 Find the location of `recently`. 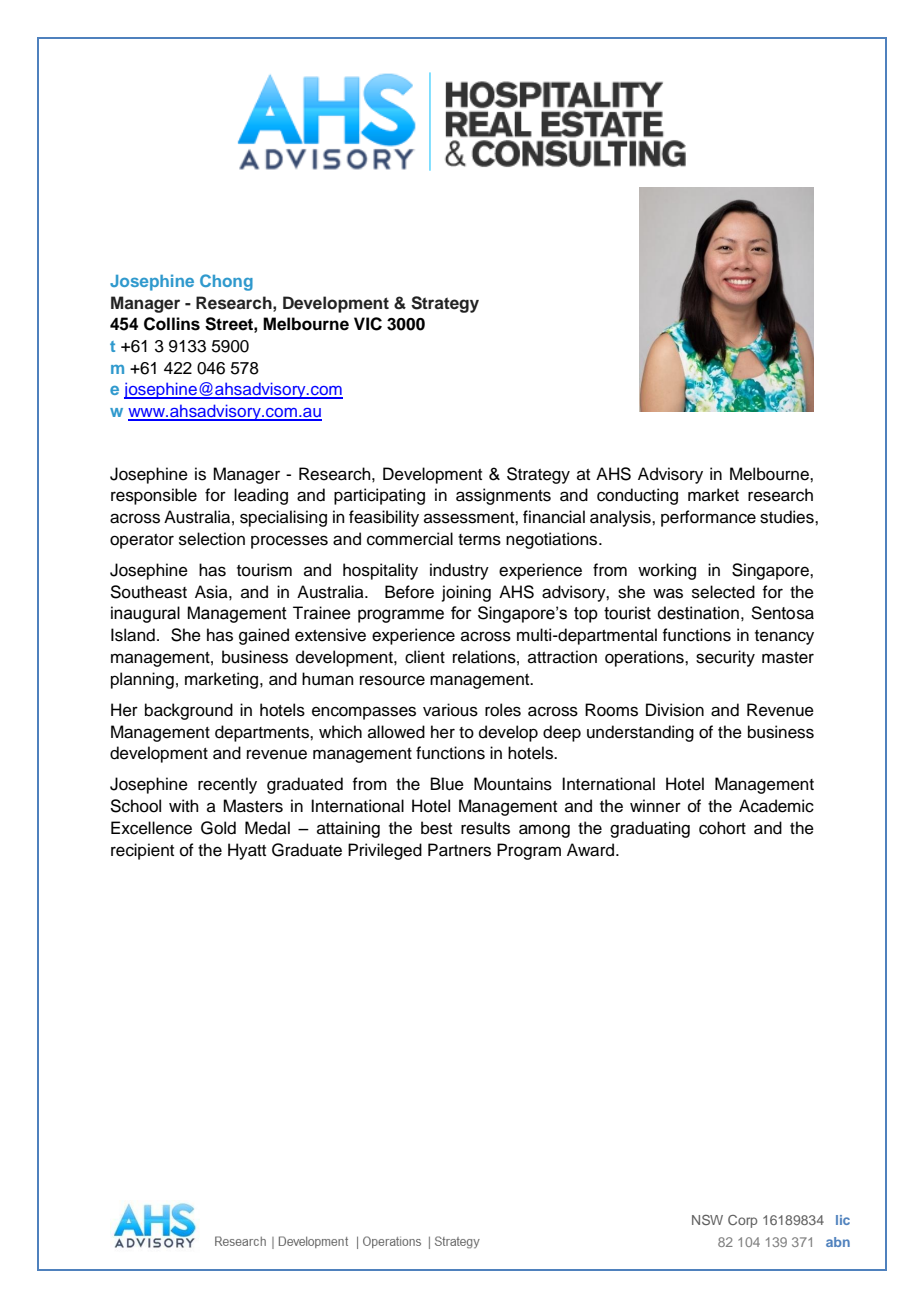

recently is located at coordinates (227, 785).
